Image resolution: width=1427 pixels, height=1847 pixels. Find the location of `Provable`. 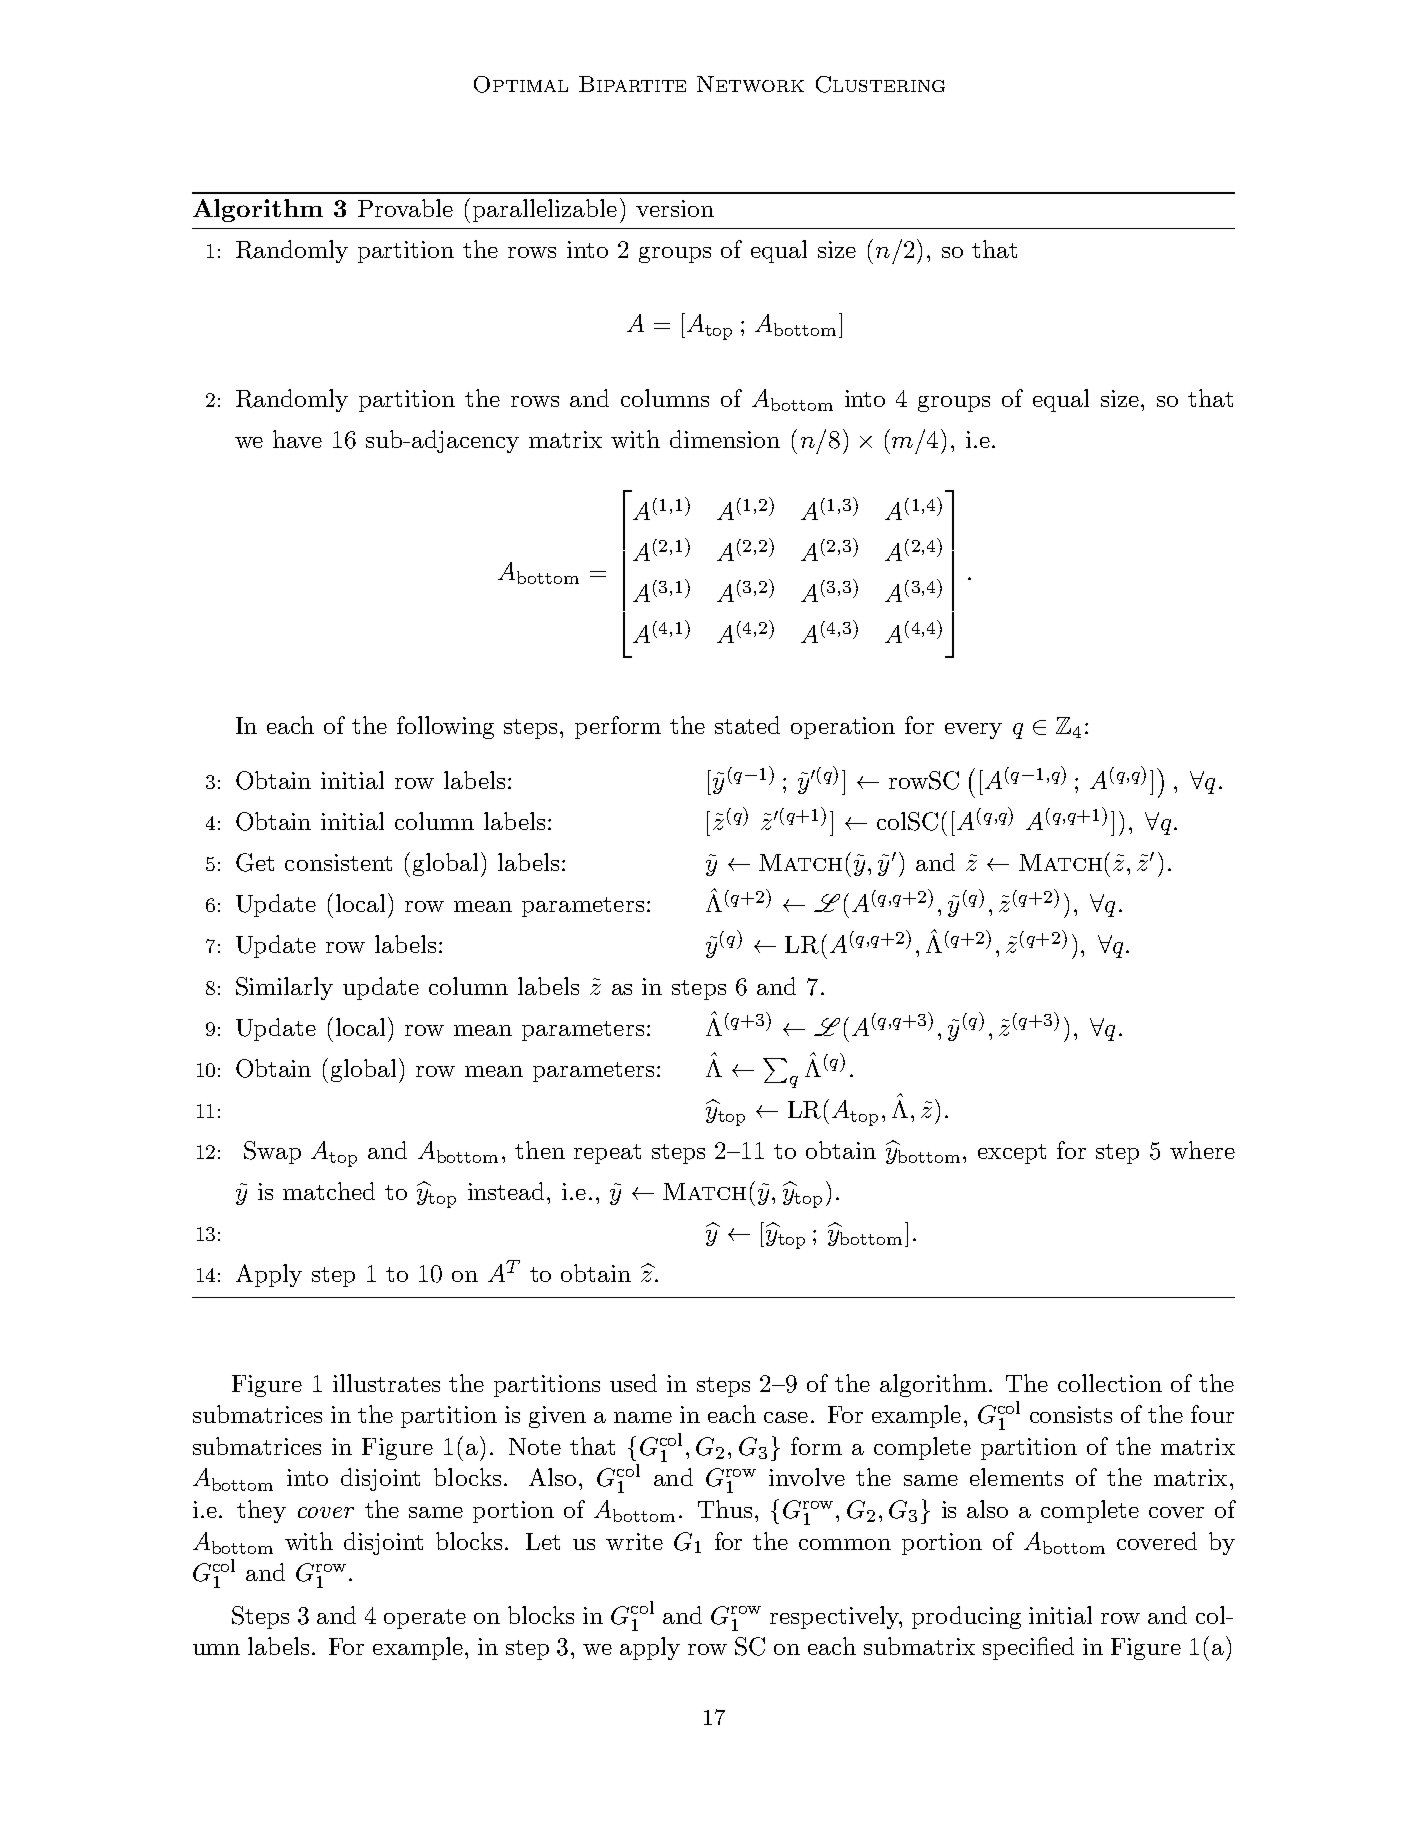

Provable is located at coordinates (405, 208).
